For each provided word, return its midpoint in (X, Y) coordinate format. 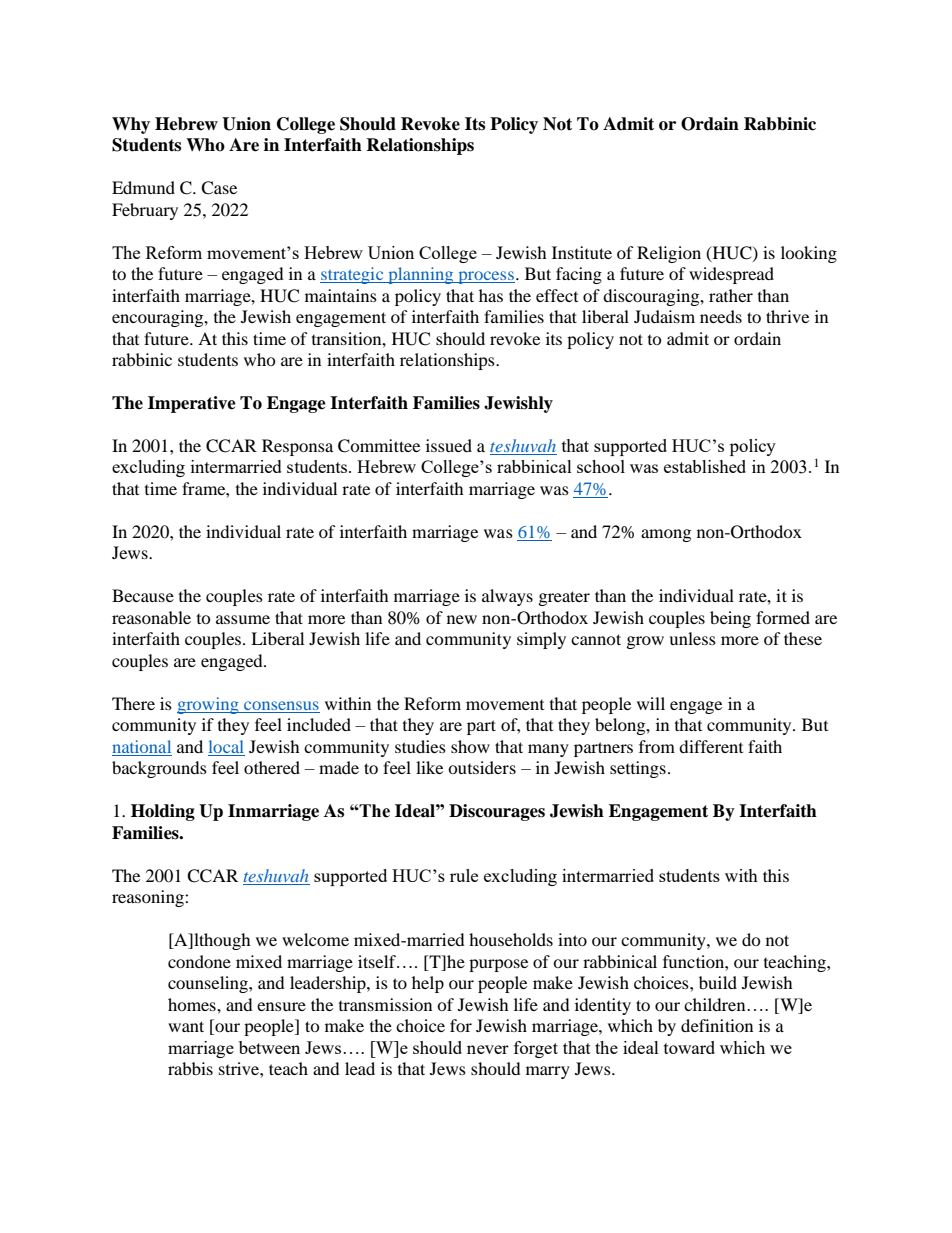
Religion (669, 254)
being (730, 619)
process (485, 277)
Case (219, 188)
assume (243, 619)
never (488, 1049)
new (462, 619)
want (186, 1026)
